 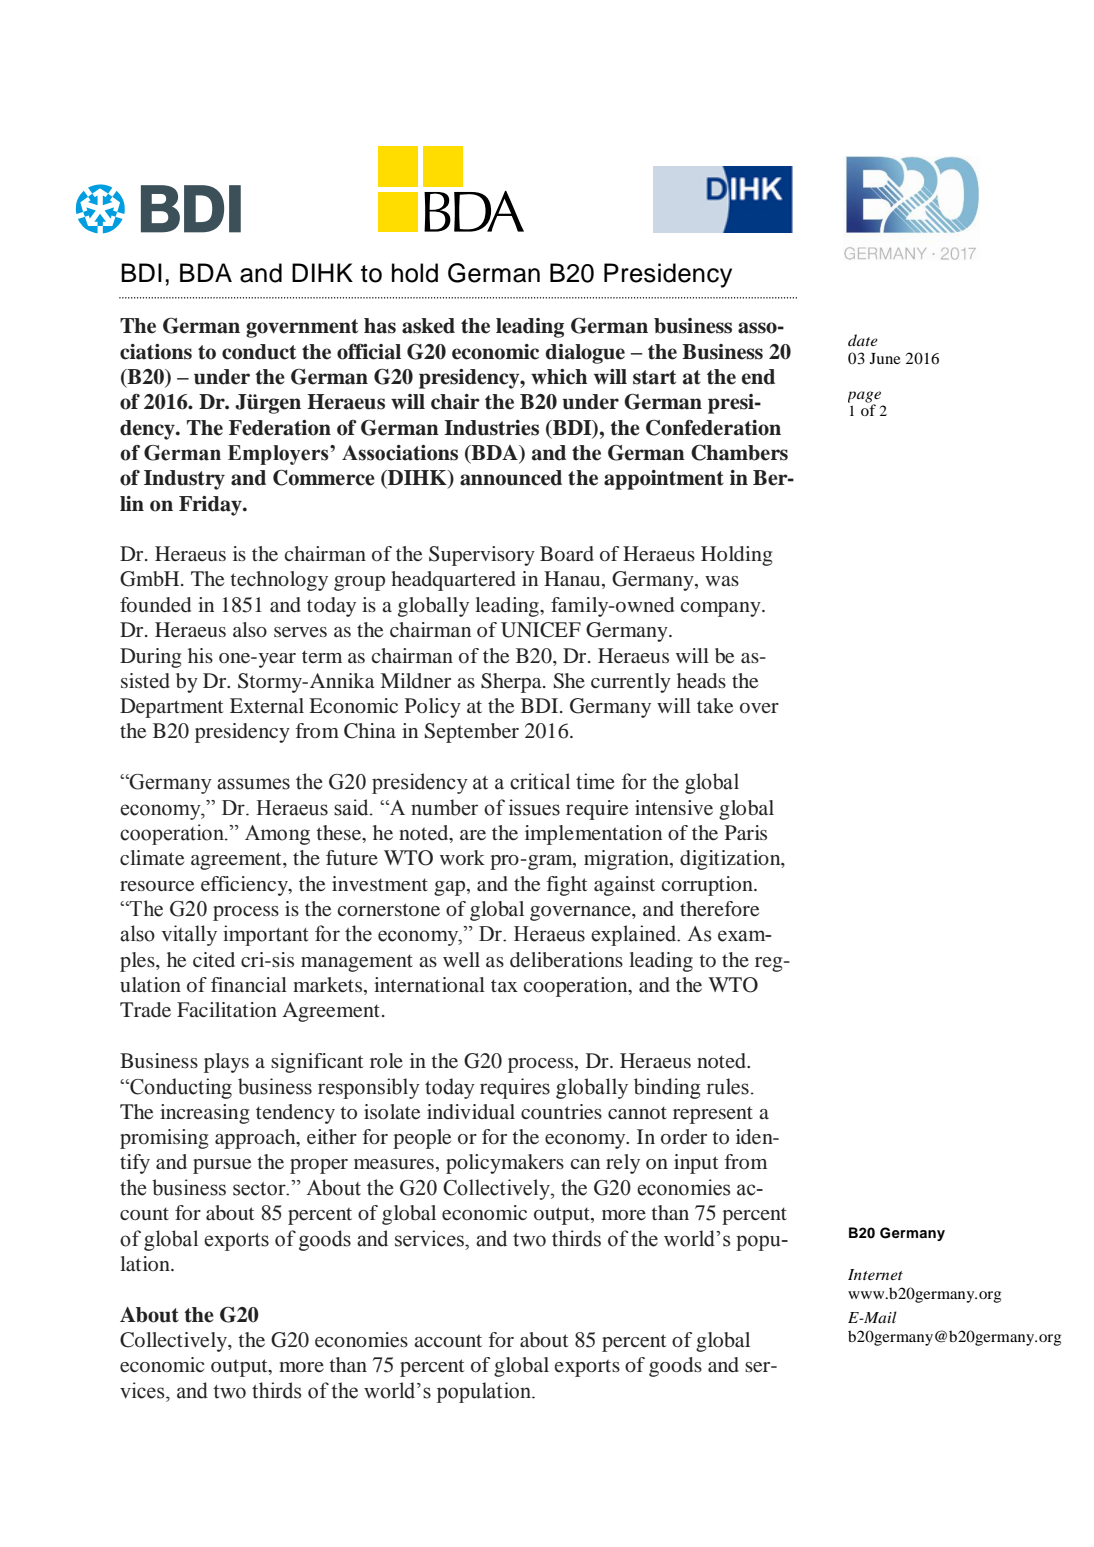 I want to click on Paris, so click(x=746, y=832).
